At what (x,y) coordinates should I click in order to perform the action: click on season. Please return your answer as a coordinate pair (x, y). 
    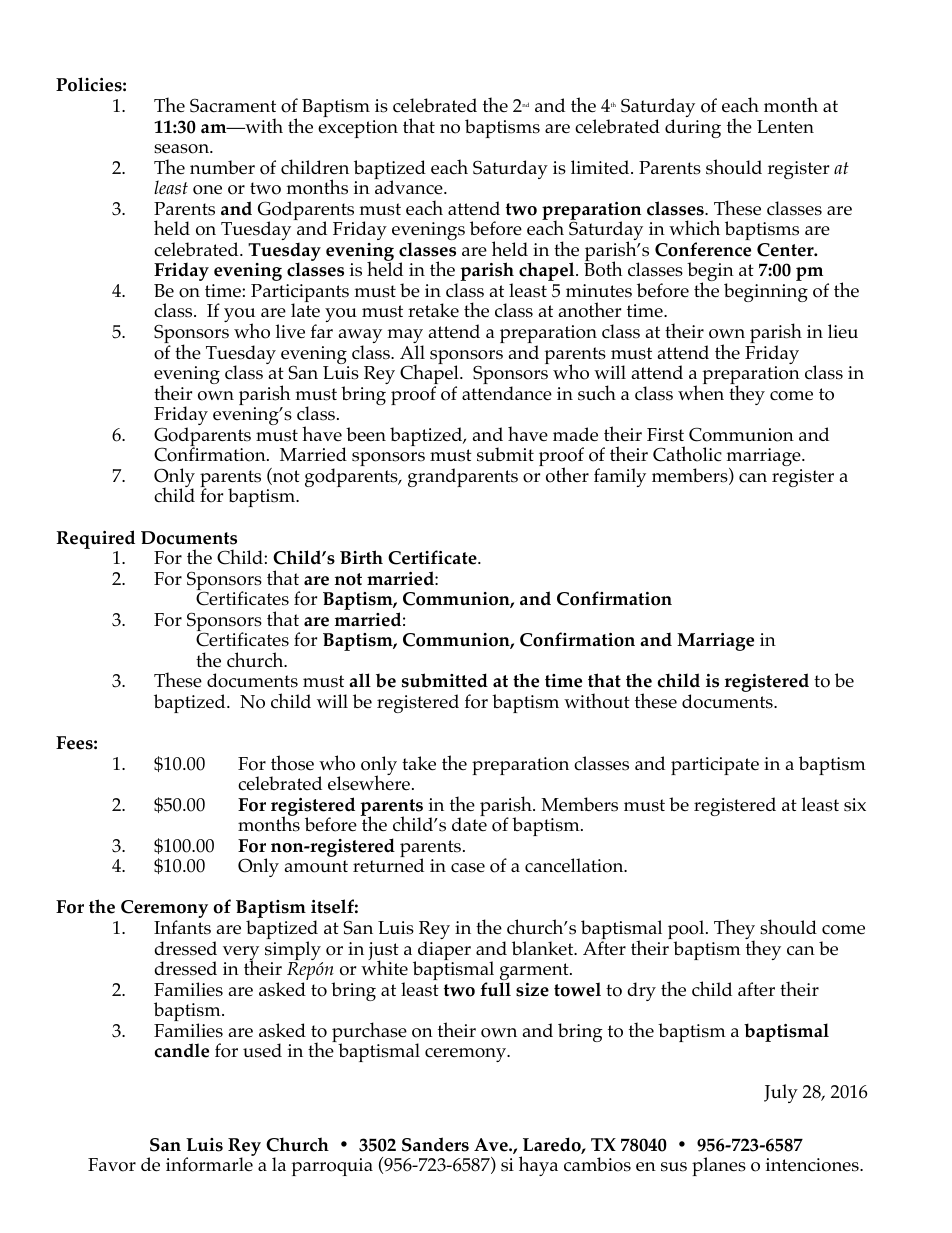
    Looking at the image, I should click on (183, 149).
